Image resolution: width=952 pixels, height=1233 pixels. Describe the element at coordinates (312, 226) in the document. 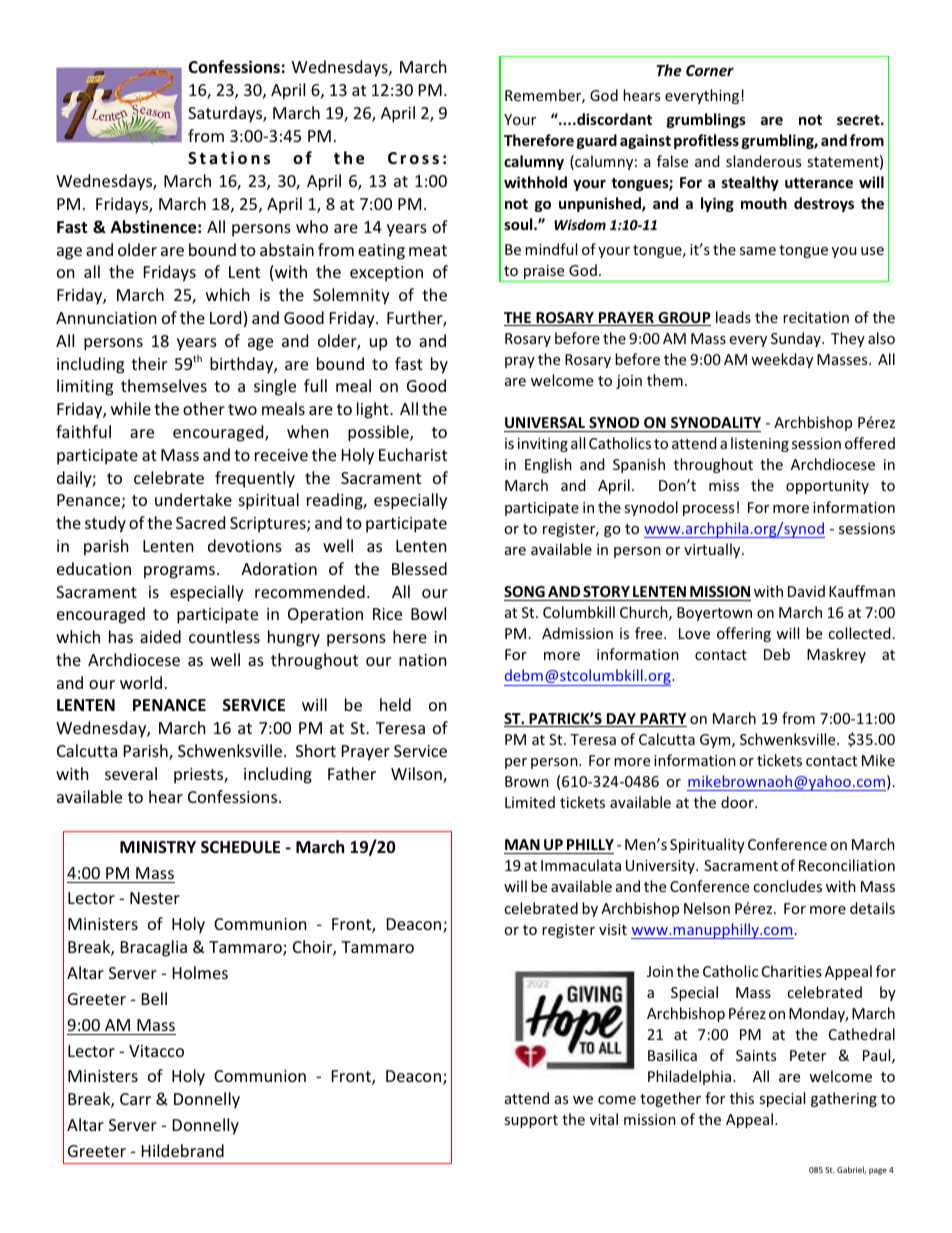

I see `who` at that location.
